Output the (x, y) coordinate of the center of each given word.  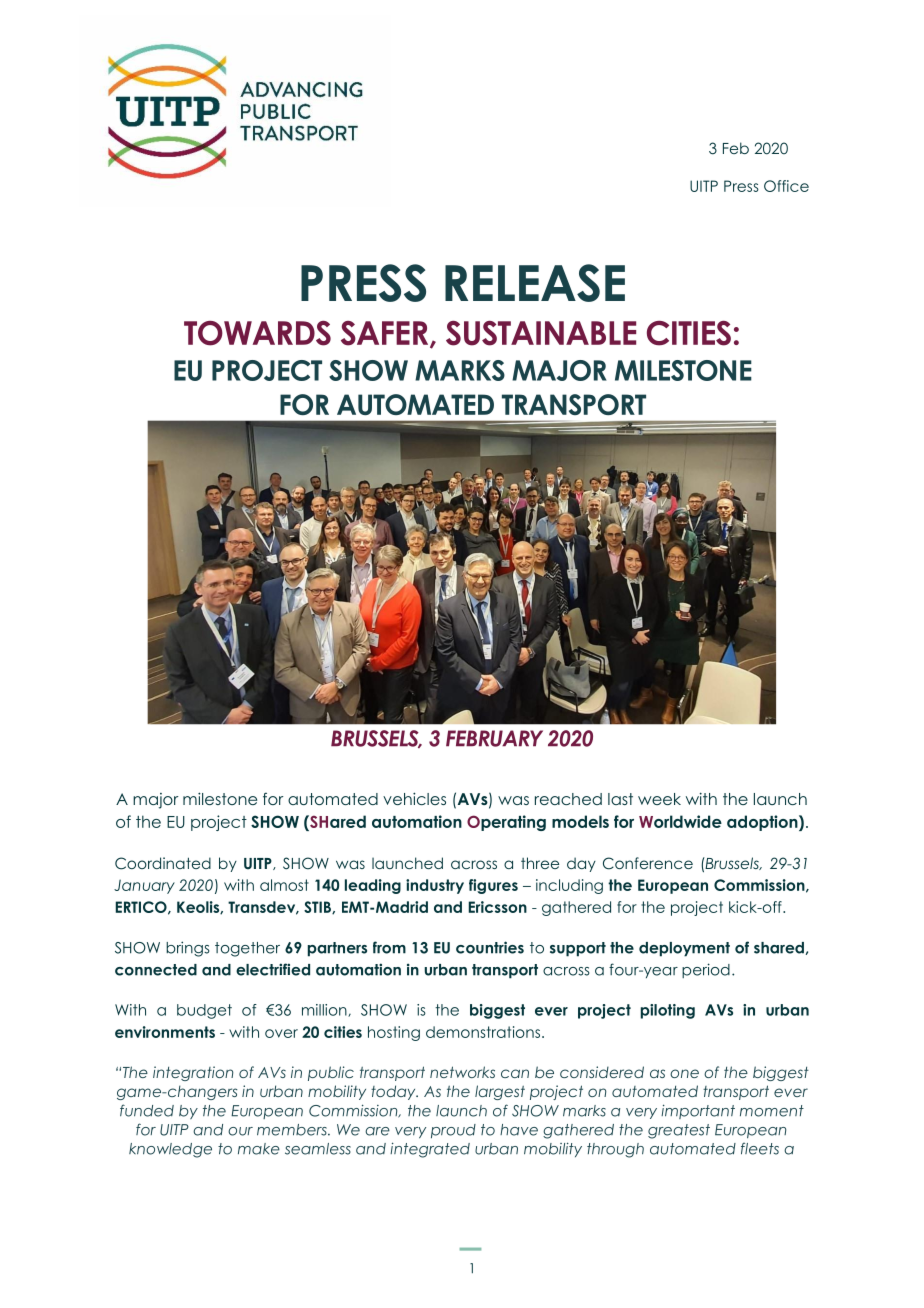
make (259, 1149)
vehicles (414, 798)
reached (568, 799)
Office (786, 186)
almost (284, 885)
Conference (648, 863)
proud (453, 1131)
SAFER (386, 334)
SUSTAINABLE (541, 333)
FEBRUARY (494, 738)
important (698, 1111)
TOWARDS (257, 333)
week (659, 799)
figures (493, 886)
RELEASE (535, 283)
